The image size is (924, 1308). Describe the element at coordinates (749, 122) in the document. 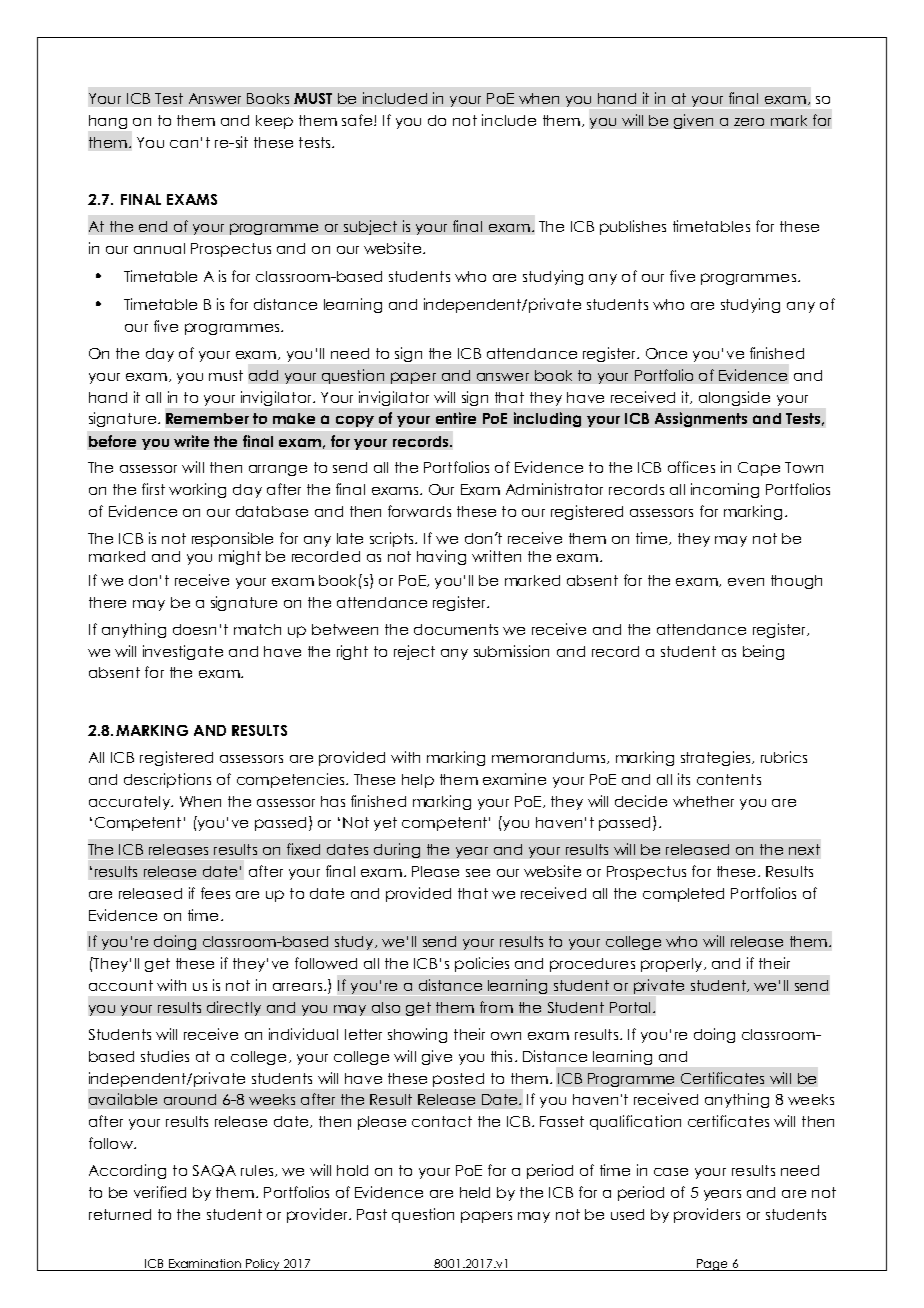

I see `zero` at that location.
